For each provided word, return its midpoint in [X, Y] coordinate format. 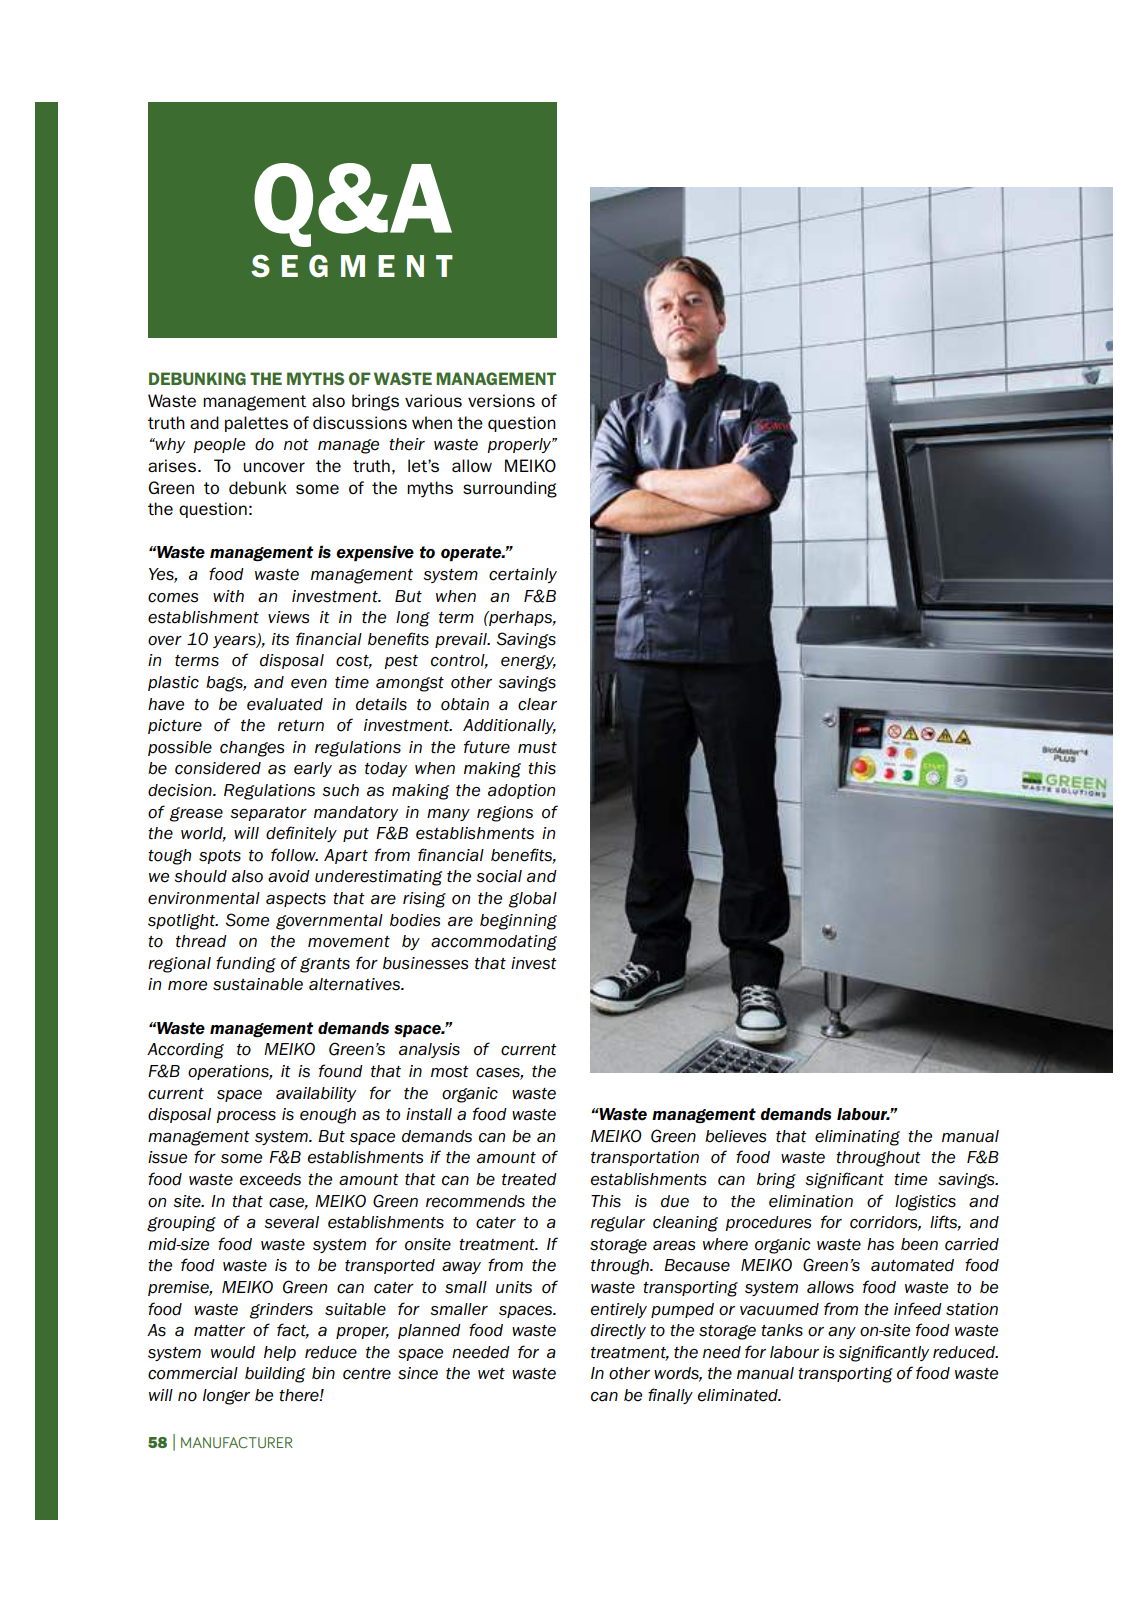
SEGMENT [352, 266]
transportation [645, 1158]
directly [618, 1331]
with [228, 596]
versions [501, 400]
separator [269, 814]
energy [528, 662]
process [246, 1117]
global [533, 900]
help [280, 1353]
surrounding [510, 489]
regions [505, 814]
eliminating [857, 1138]
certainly [523, 575]
